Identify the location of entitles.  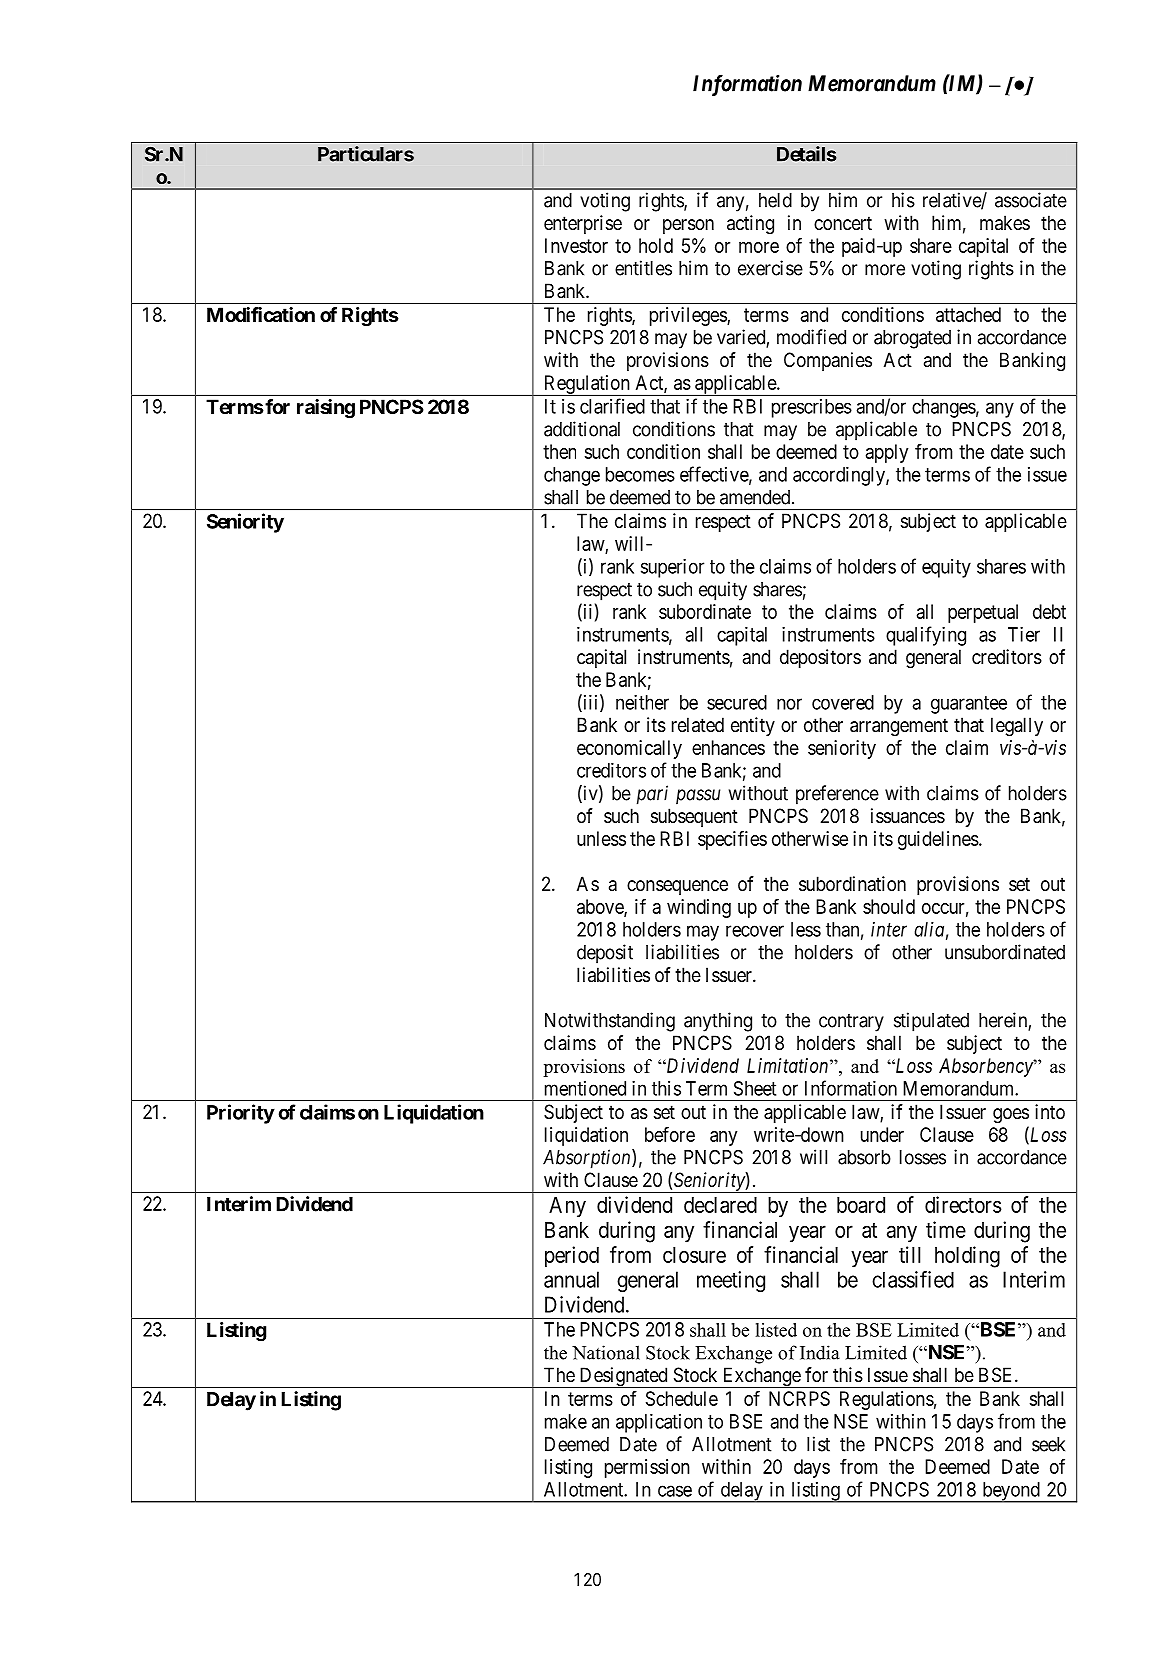
(643, 268).
